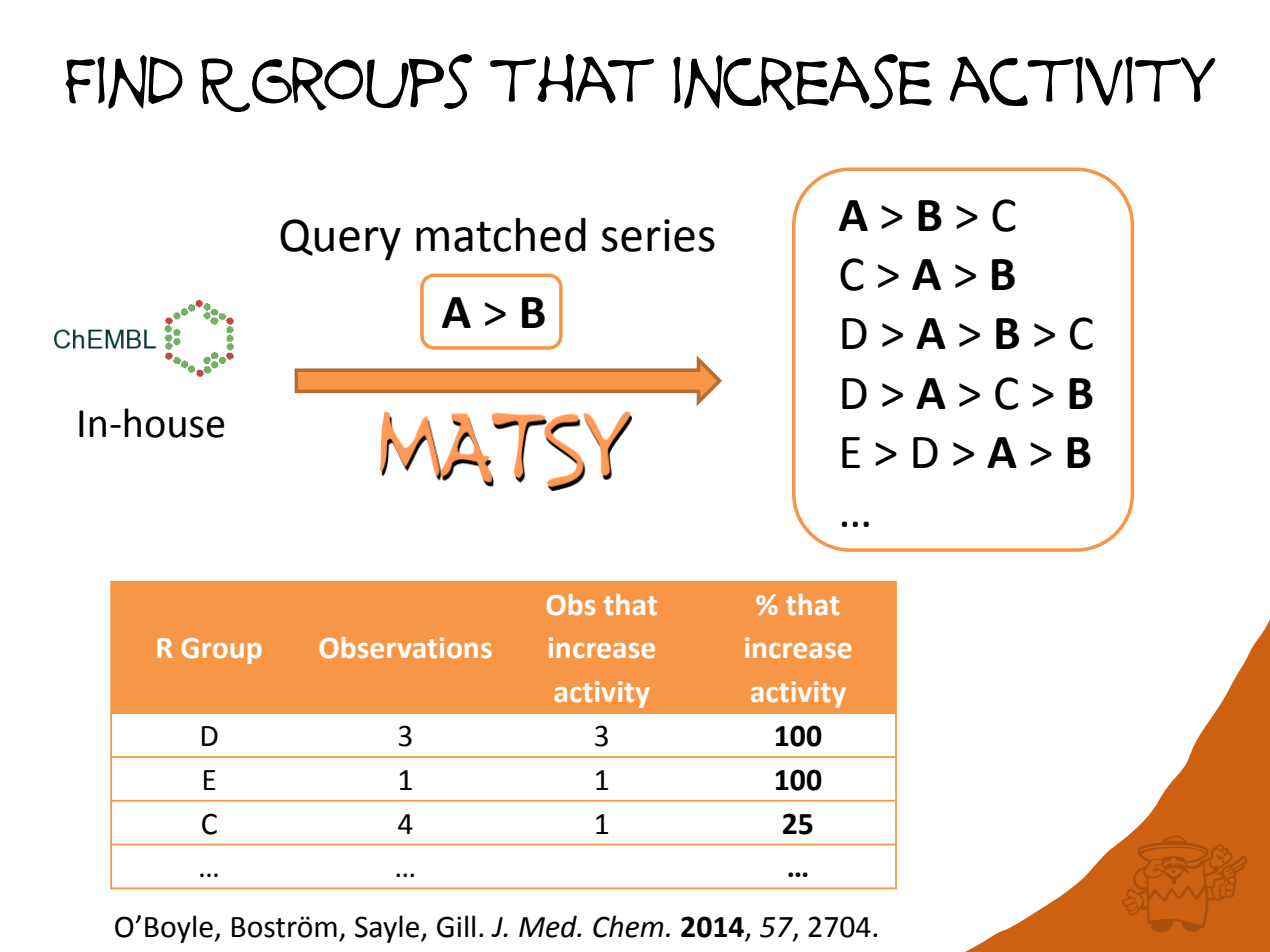 The image size is (1270, 952). I want to click on matched, so click(501, 235).
